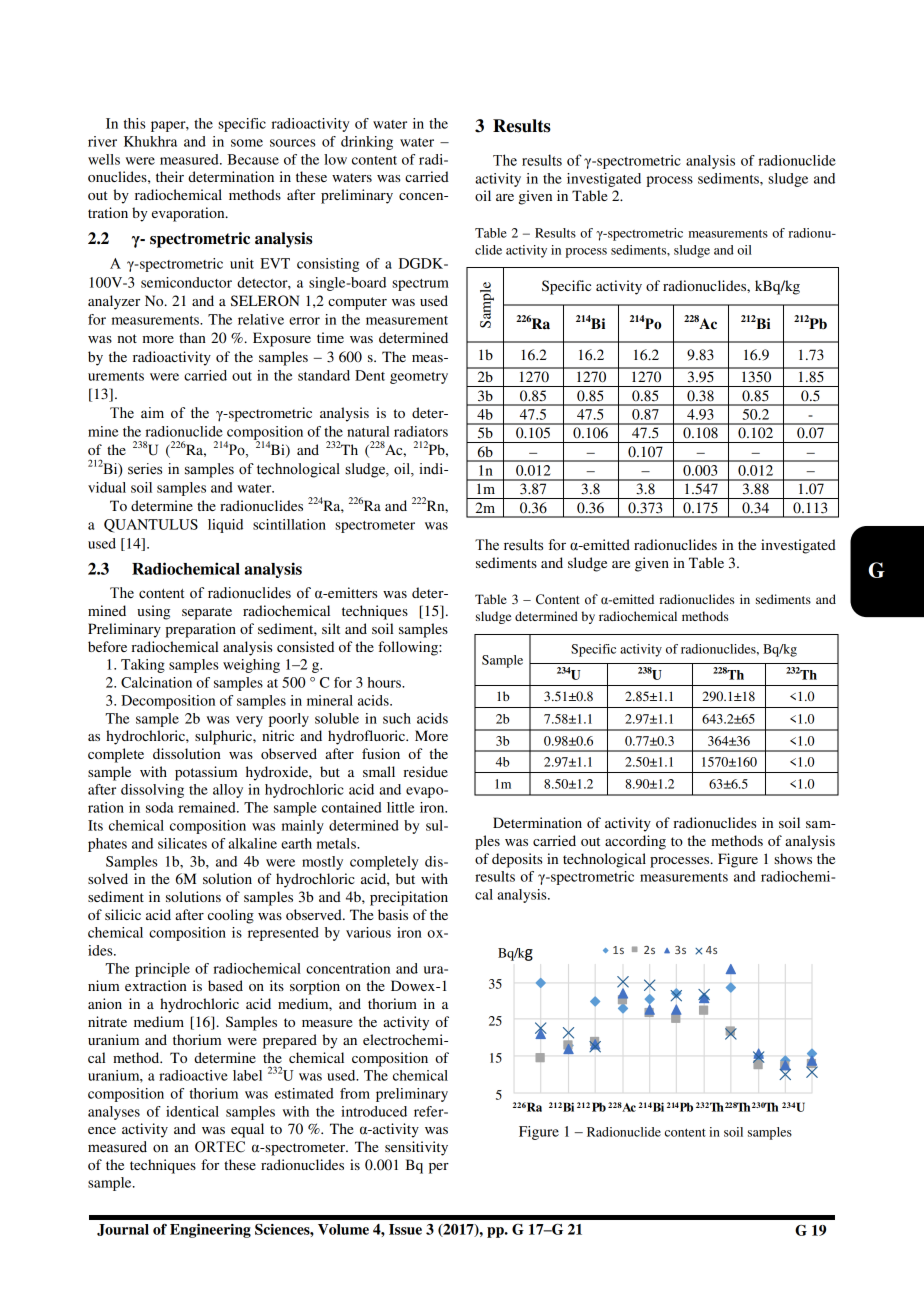 This screenshot has height=1308, width=924. Describe the element at coordinates (367, 143) in the screenshot. I see `drinking` at that location.
